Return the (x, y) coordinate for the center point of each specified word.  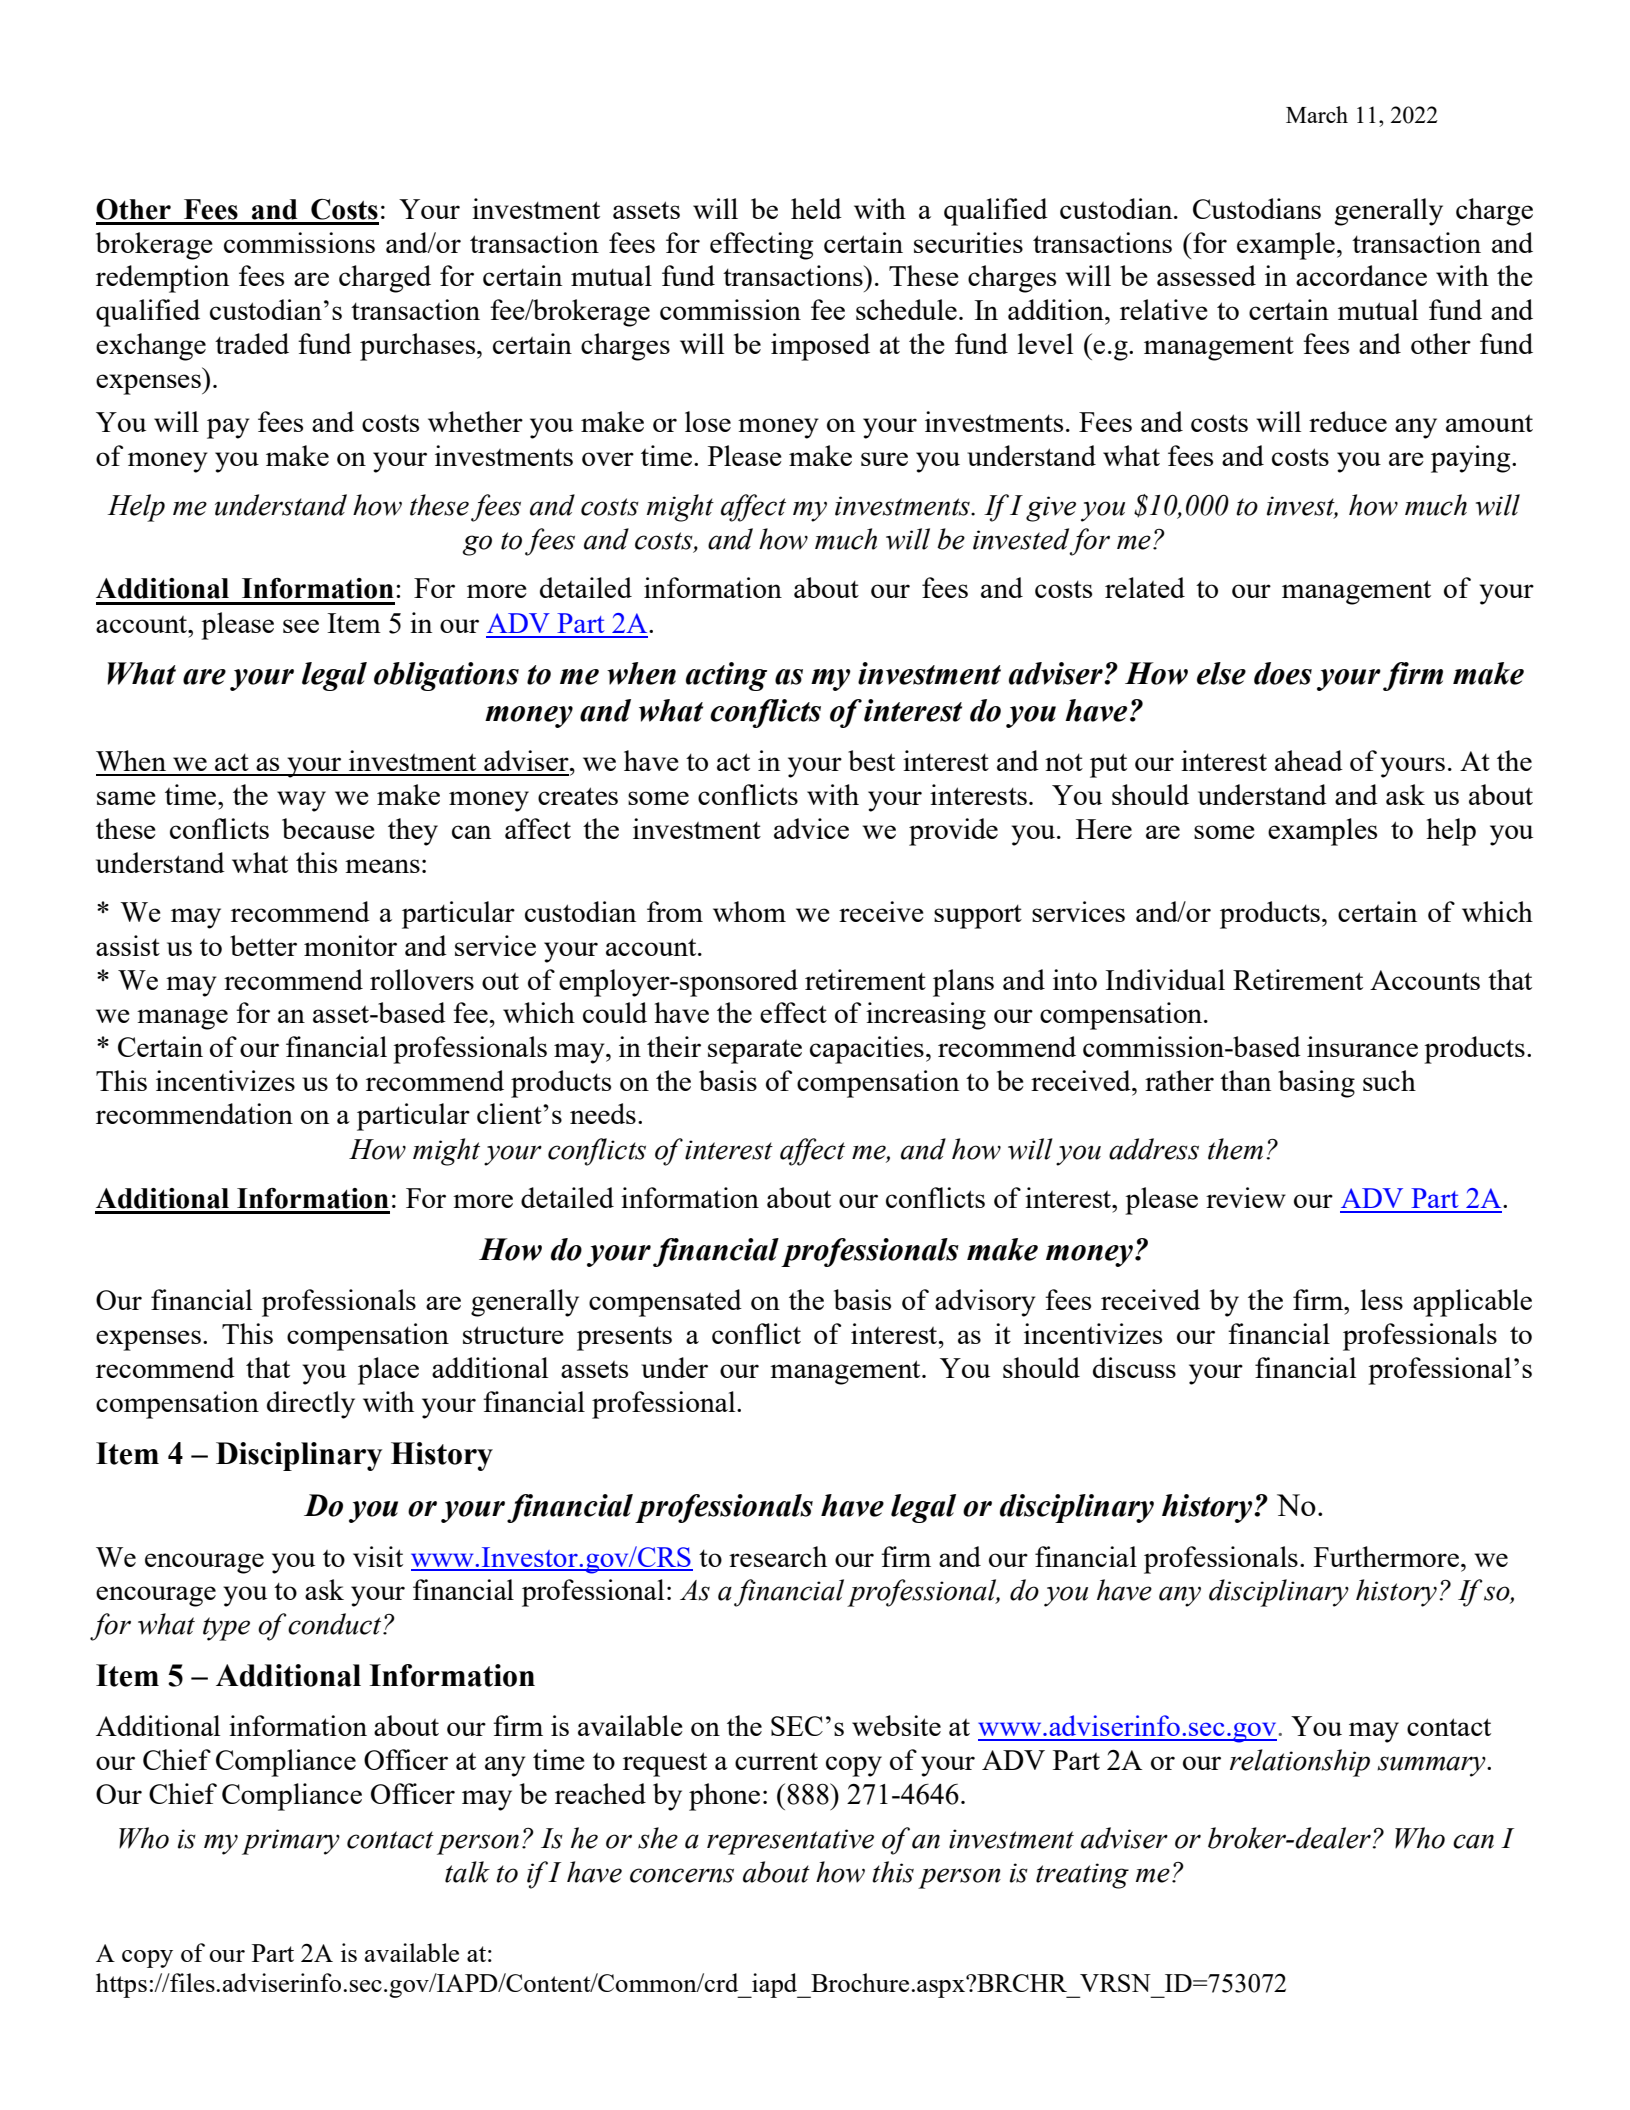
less (1382, 1299)
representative (790, 1842)
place (388, 1371)
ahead (1309, 760)
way (301, 801)
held (816, 208)
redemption (162, 279)
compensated (665, 1303)
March (1317, 114)
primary (291, 1842)
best (871, 760)
